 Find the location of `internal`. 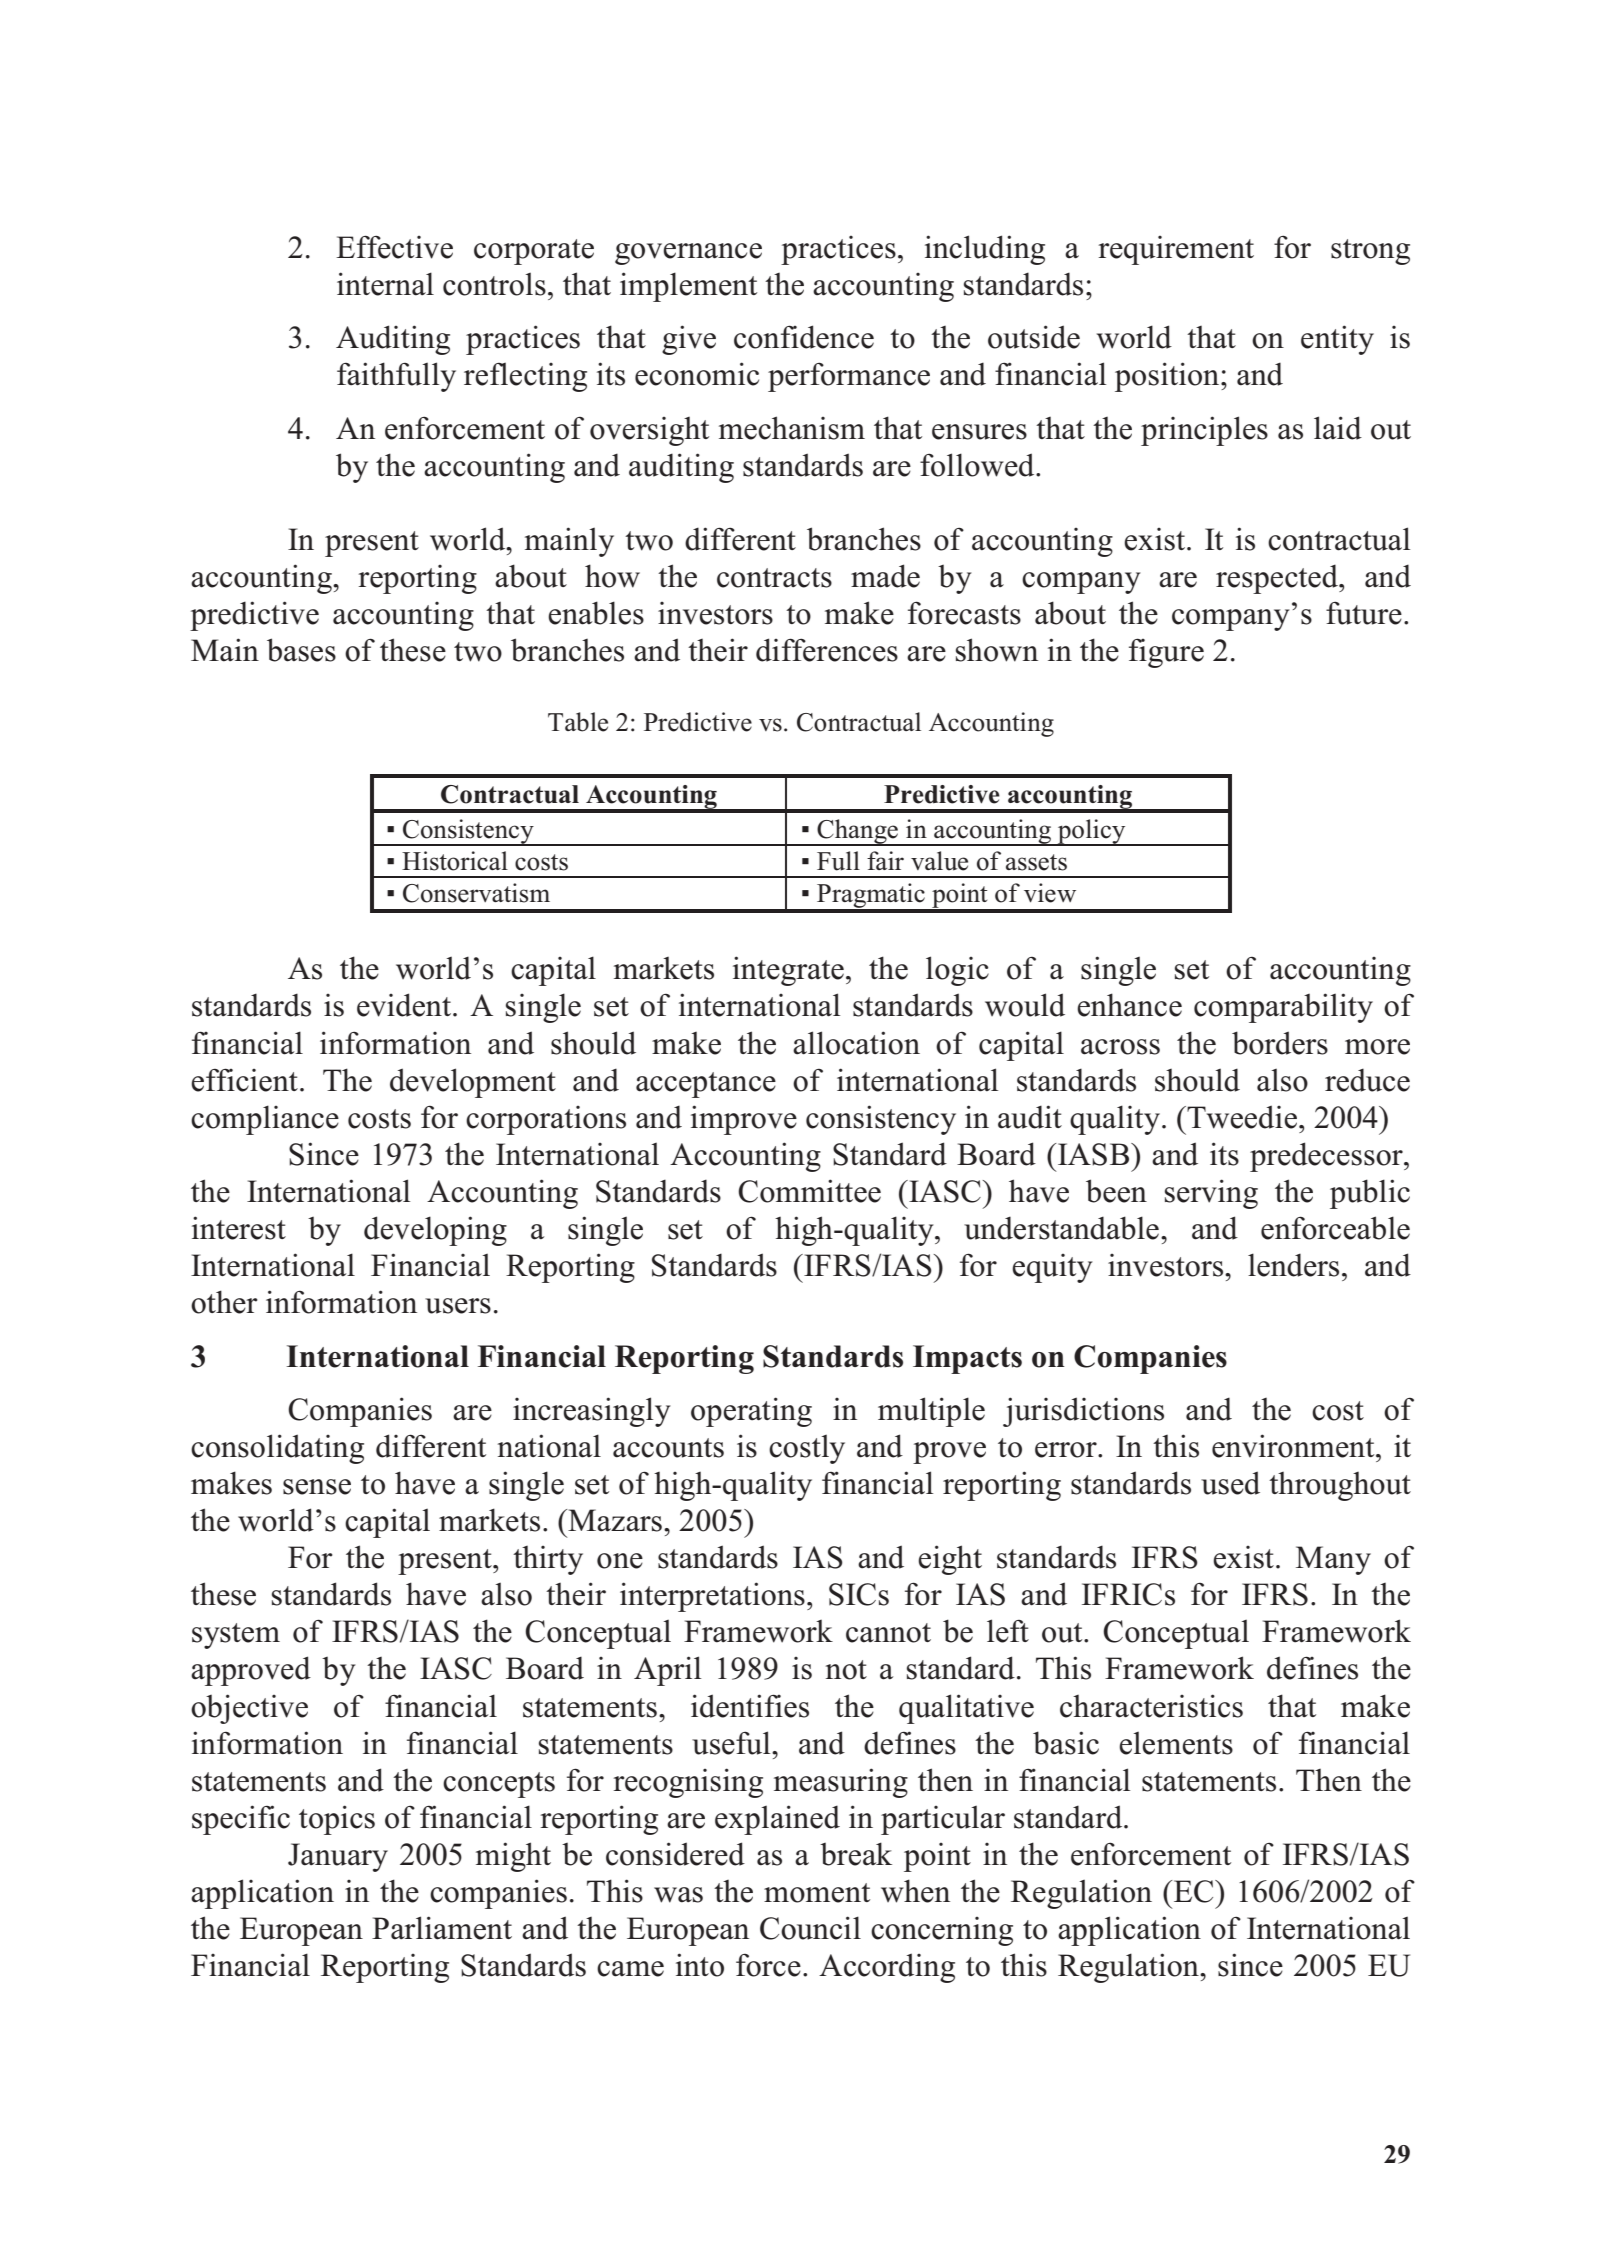

internal is located at coordinates (385, 284).
